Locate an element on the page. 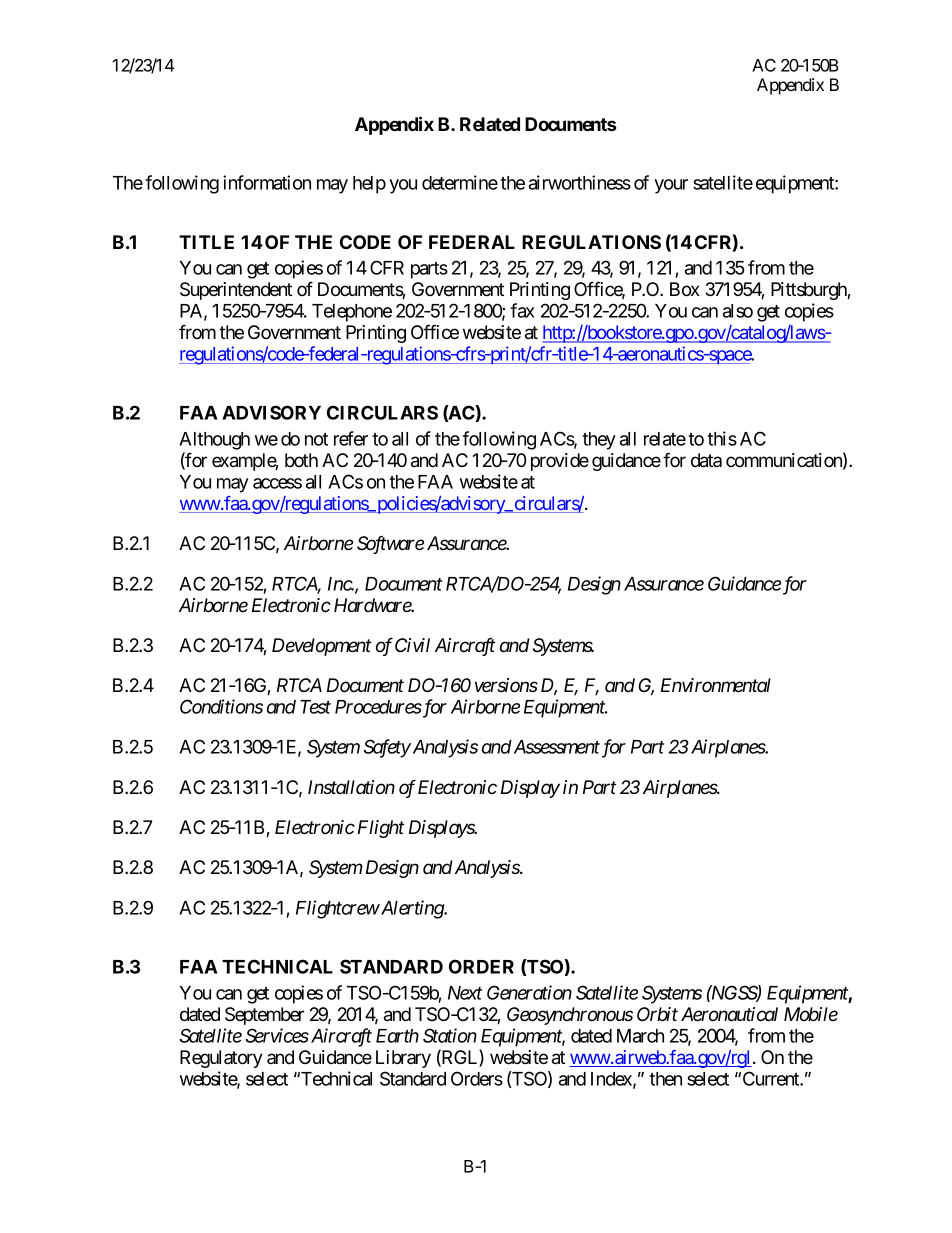  airworthiness is located at coordinates (580, 182).
